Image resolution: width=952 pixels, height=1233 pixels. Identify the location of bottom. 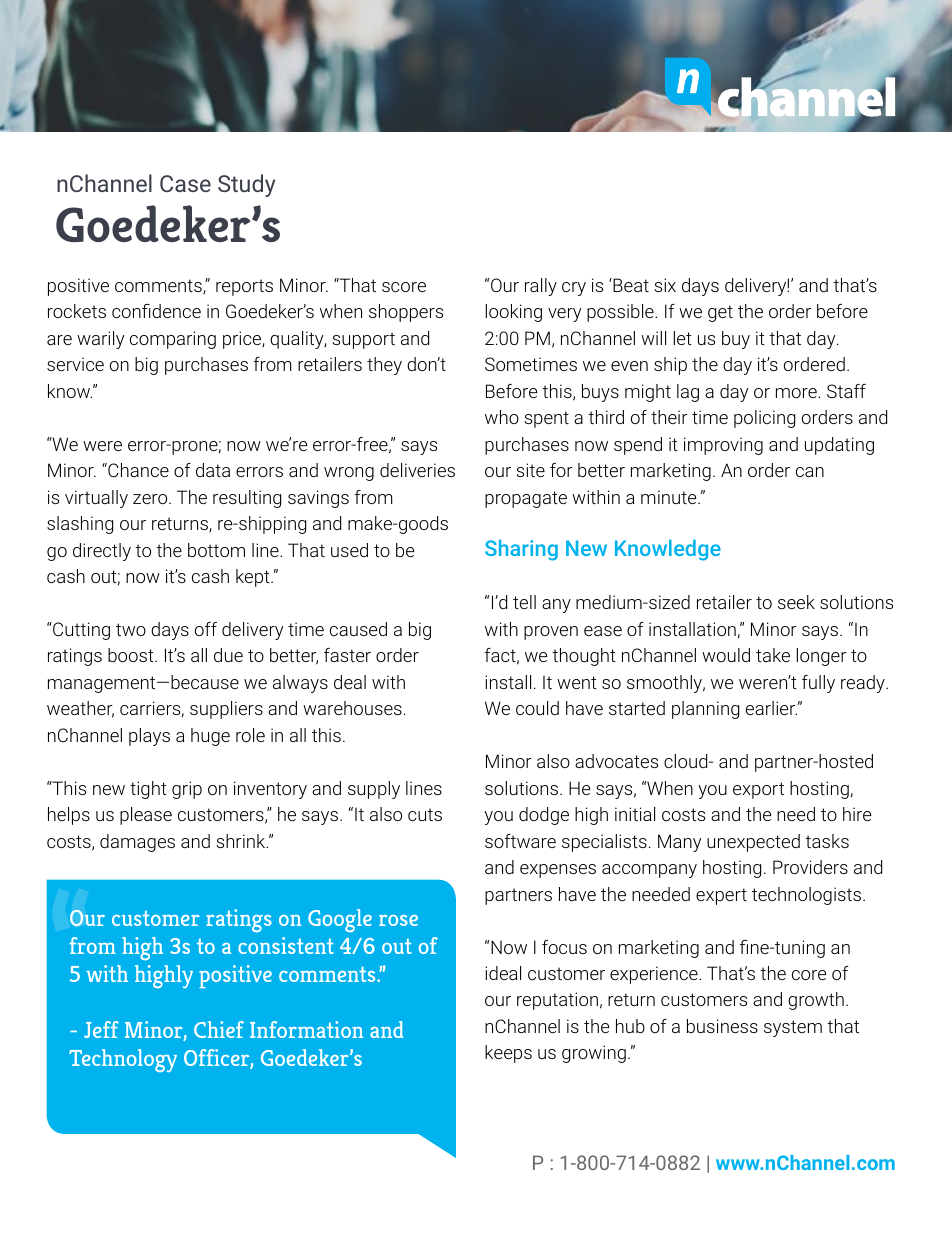
(216, 550).
